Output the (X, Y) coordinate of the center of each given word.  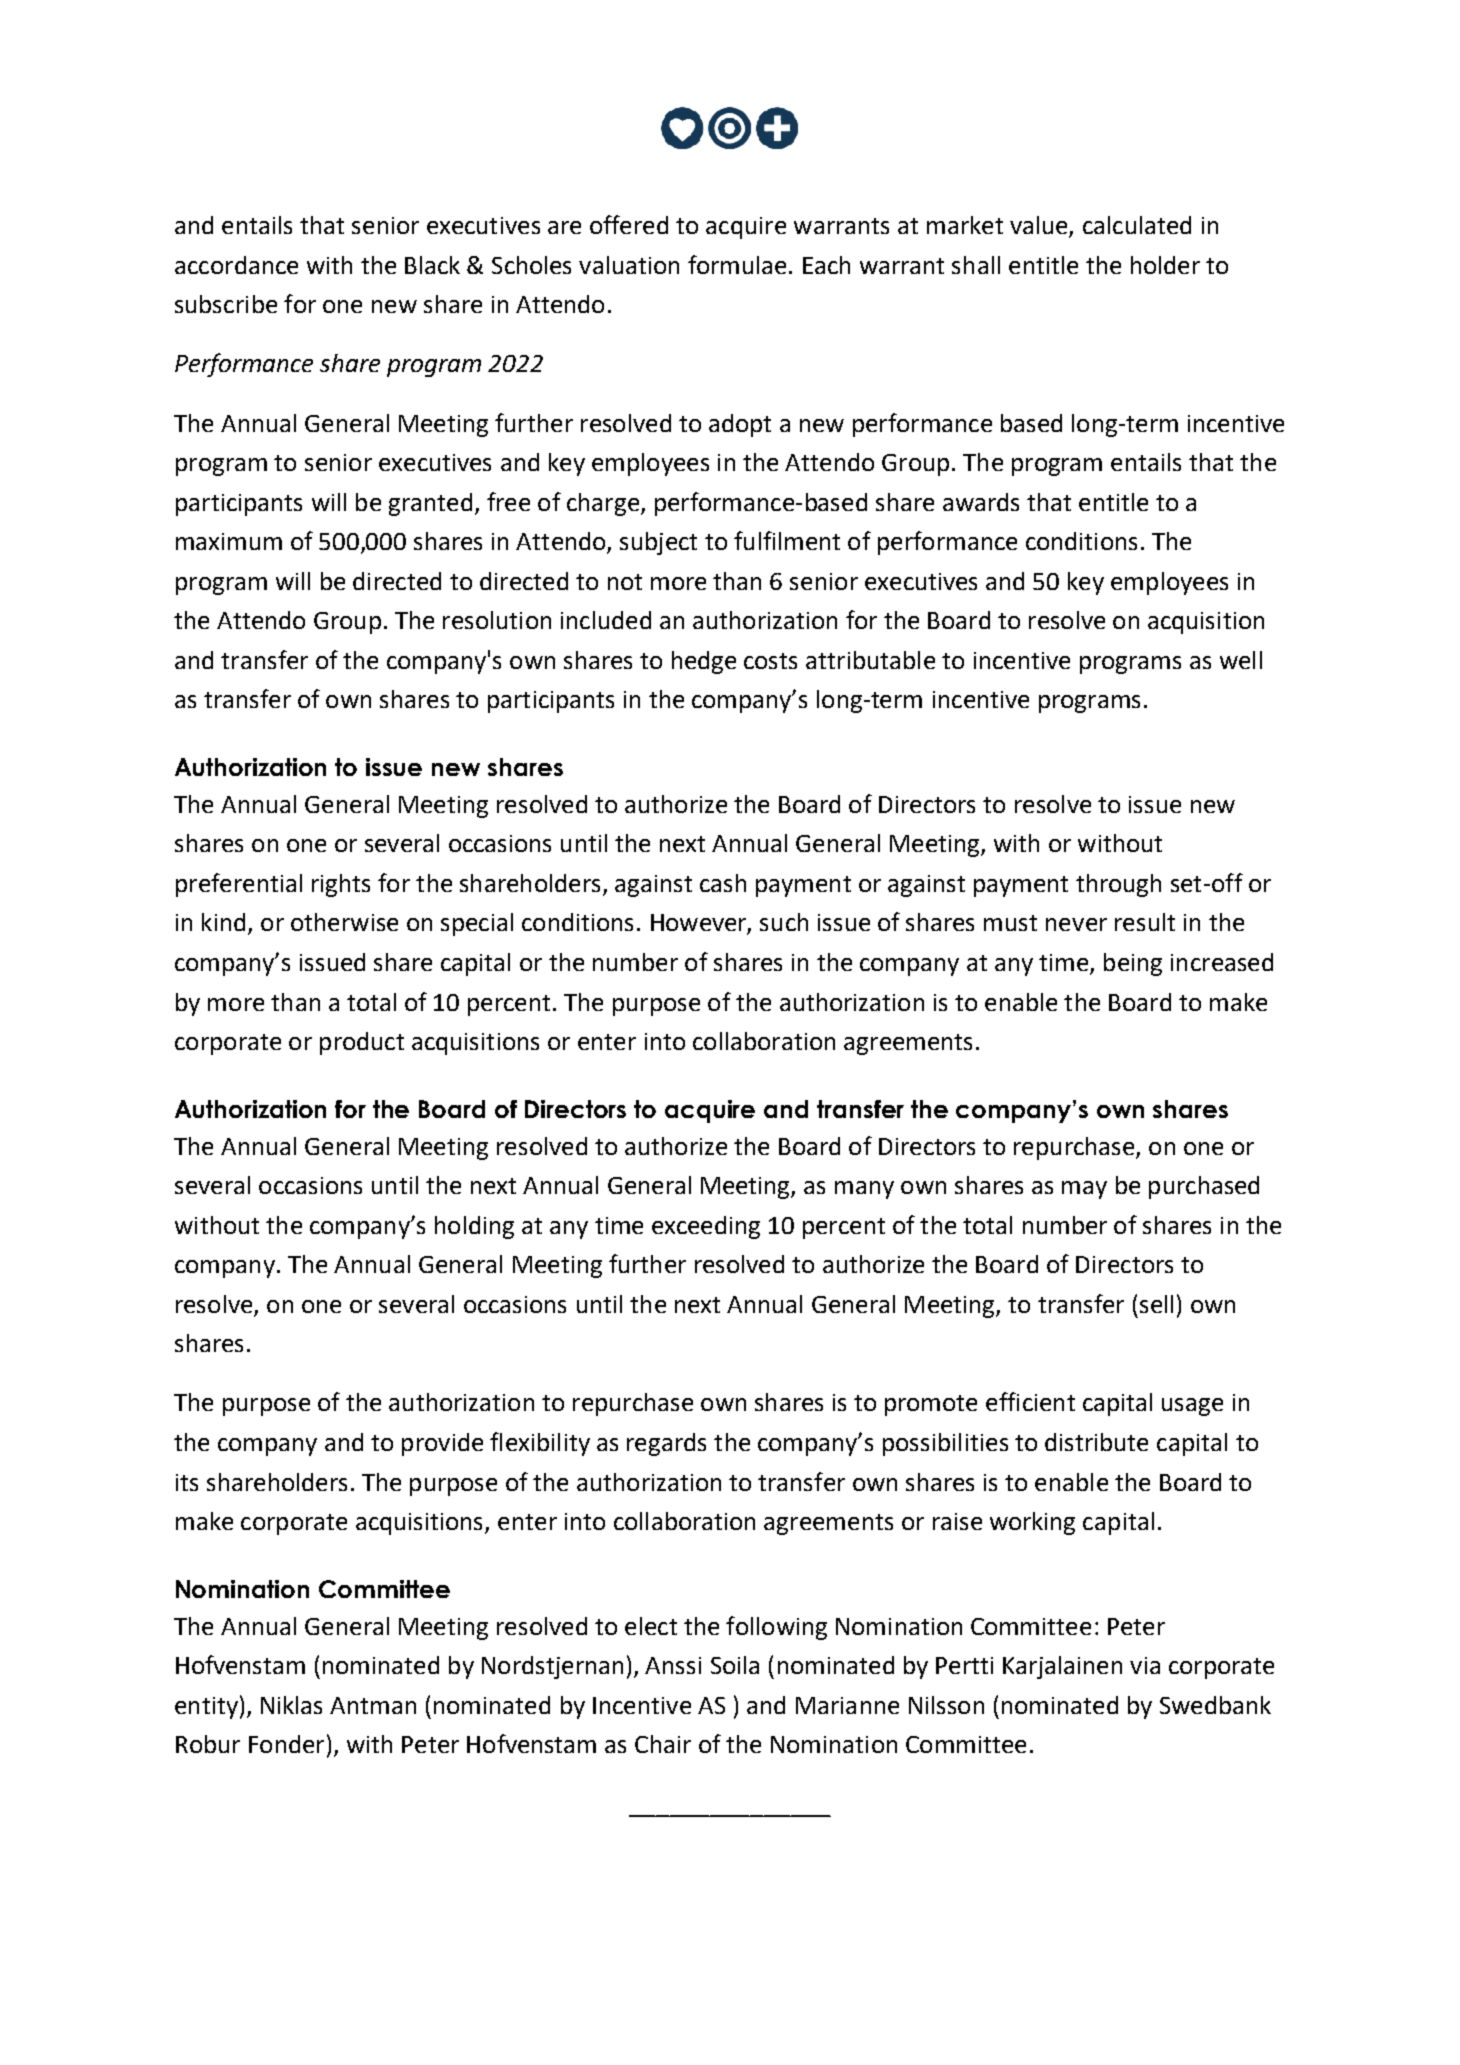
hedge (704, 662)
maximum (229, 541)
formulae (737, 264)
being (1133, 964)
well (1241, 660)
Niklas (291, 1705)
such (784, 922)
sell (1156, 1304)
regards (666, 1444)
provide (442, 1444)
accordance (236, 265)
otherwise (344, 922)
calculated (1137, 225)
